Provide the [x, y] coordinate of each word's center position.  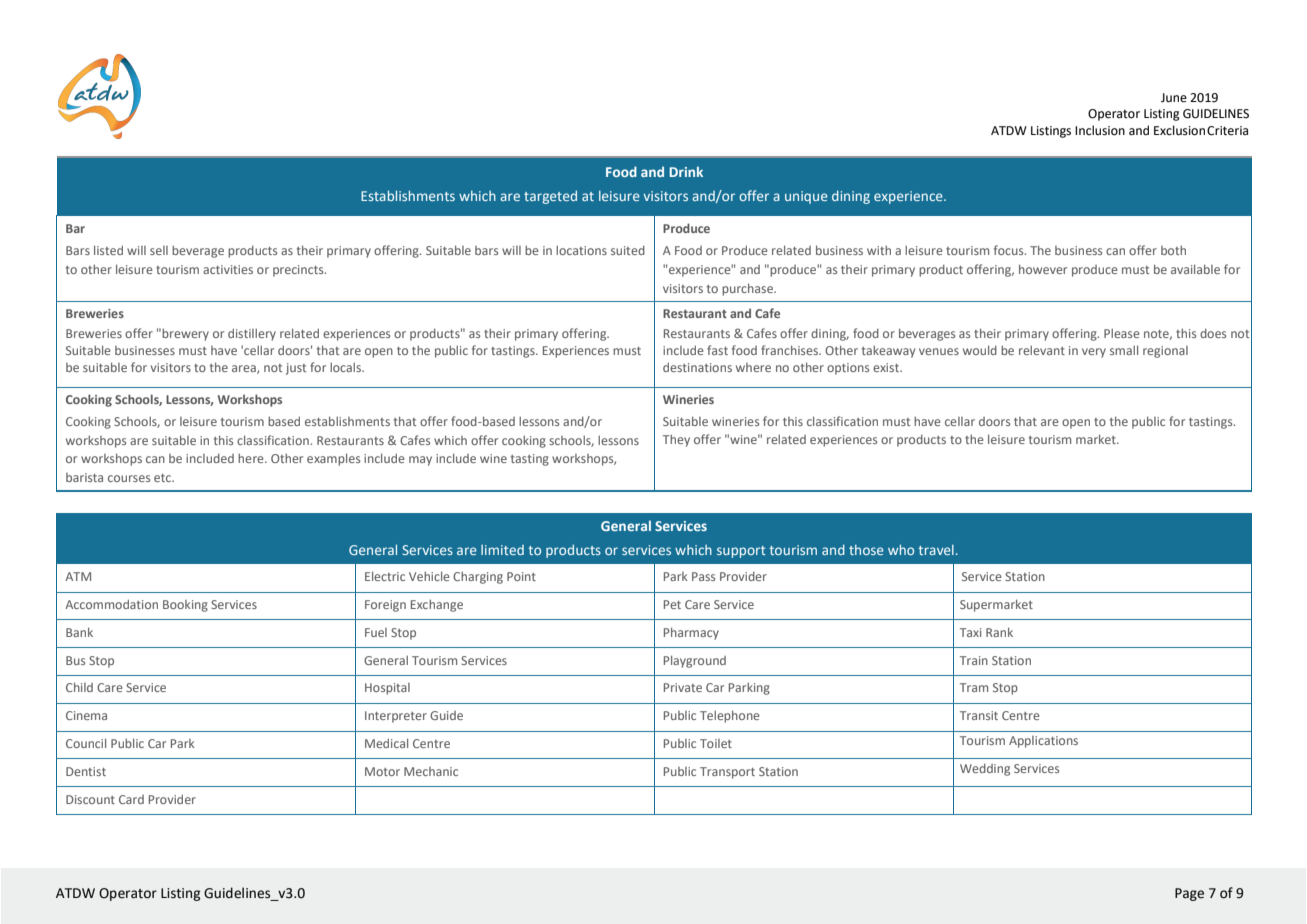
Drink [686, 171]
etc [164, 478]
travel [936, 550]
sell [159, 250]
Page [1189, 894]
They [676, 441]
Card [131, 799]
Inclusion [1100, 130]
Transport [727, 773]
